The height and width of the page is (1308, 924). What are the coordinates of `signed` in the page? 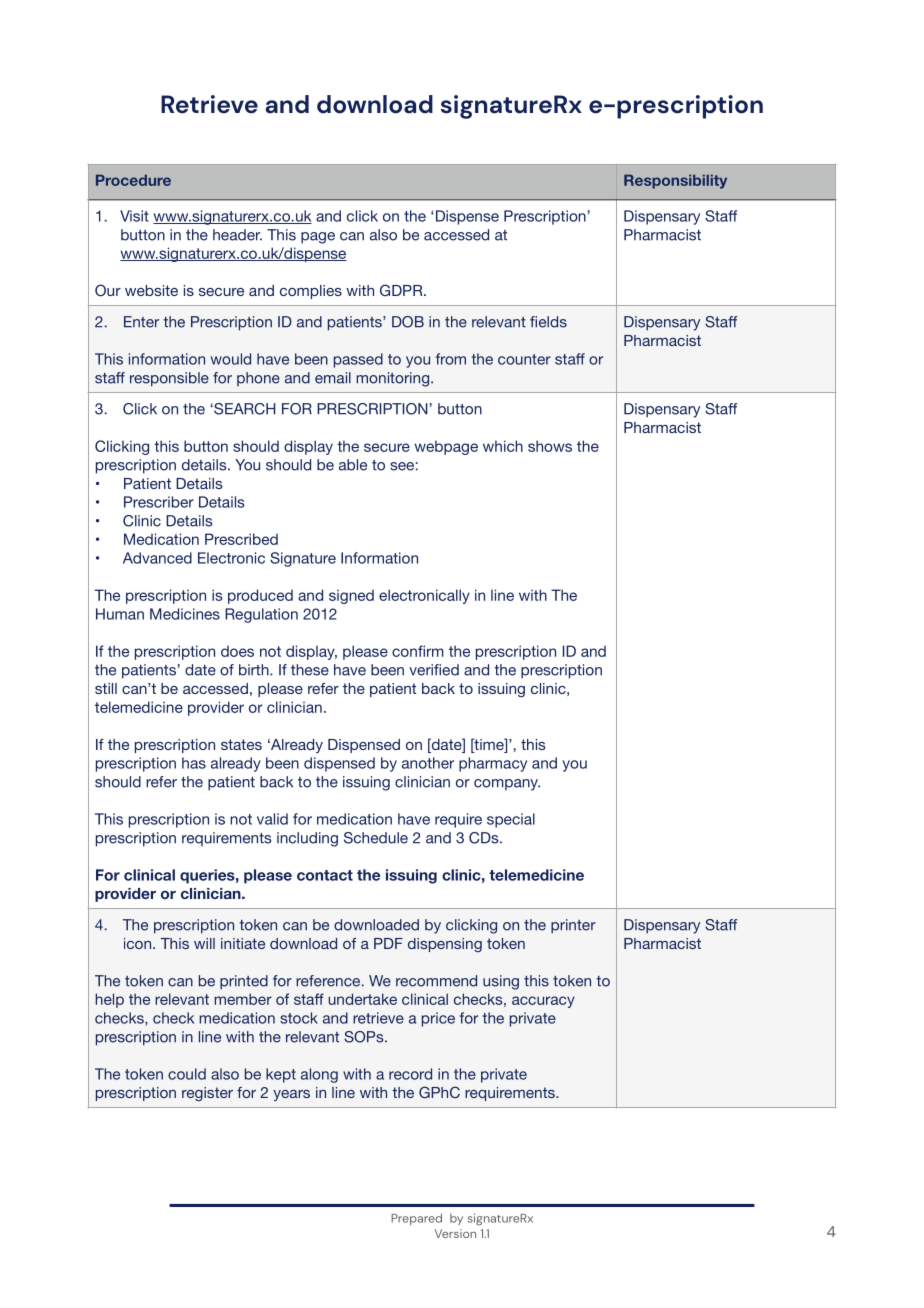 It's located at (351, 596).
